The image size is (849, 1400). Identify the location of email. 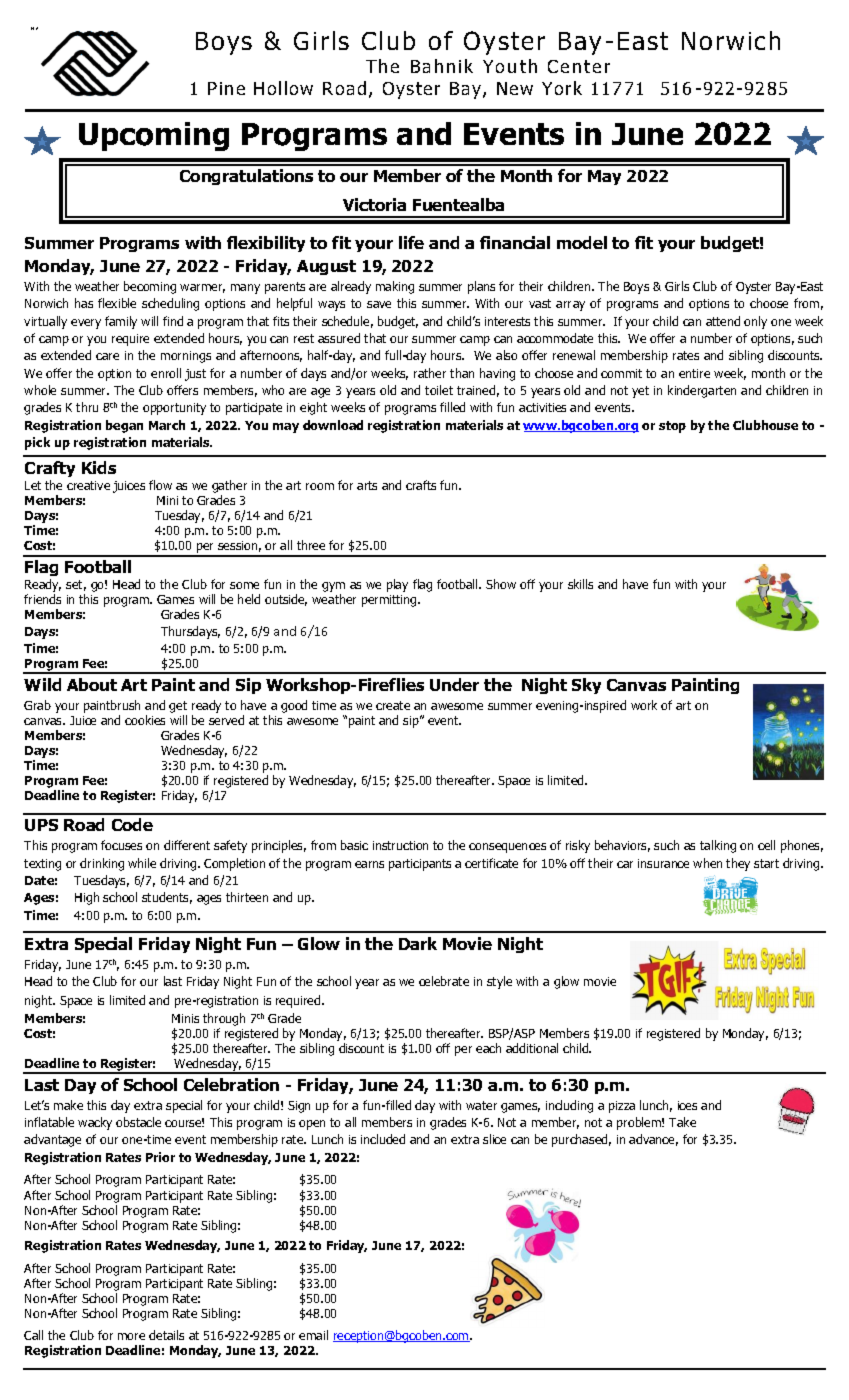
(313, 1335).
